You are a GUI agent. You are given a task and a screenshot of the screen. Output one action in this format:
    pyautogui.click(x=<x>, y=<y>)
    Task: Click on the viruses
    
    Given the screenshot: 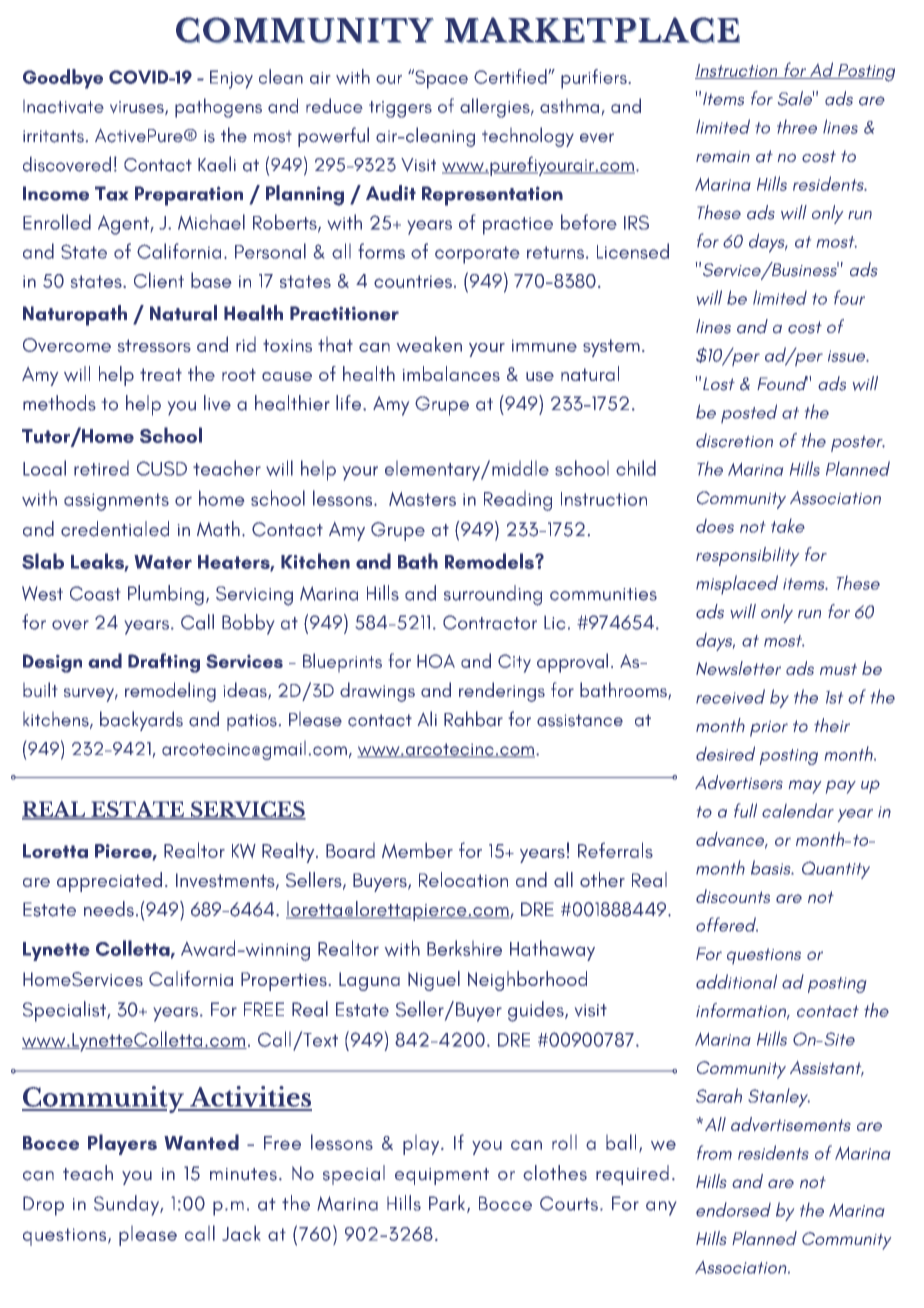 What is the action you would take?
    pyautogui.click(x=138, y=108)
